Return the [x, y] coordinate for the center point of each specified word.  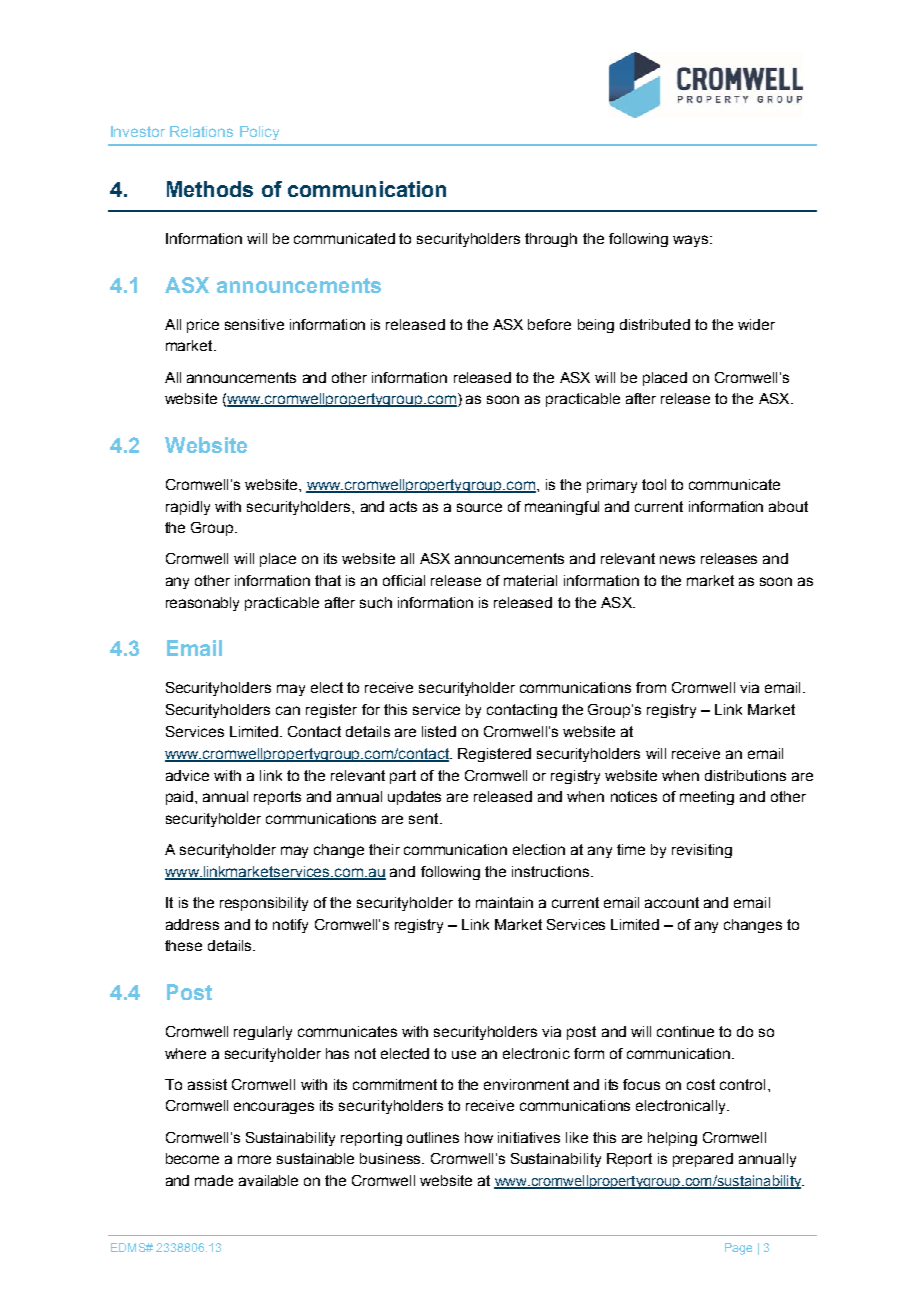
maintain [504, 902]
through [551, 240]
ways [692, 241]
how [479, 1137]
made [214, 1180]
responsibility [264, 904]
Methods [210, 189]
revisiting [702, 851]
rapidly [188, 508]
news [677, 559]
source [479, 507]
